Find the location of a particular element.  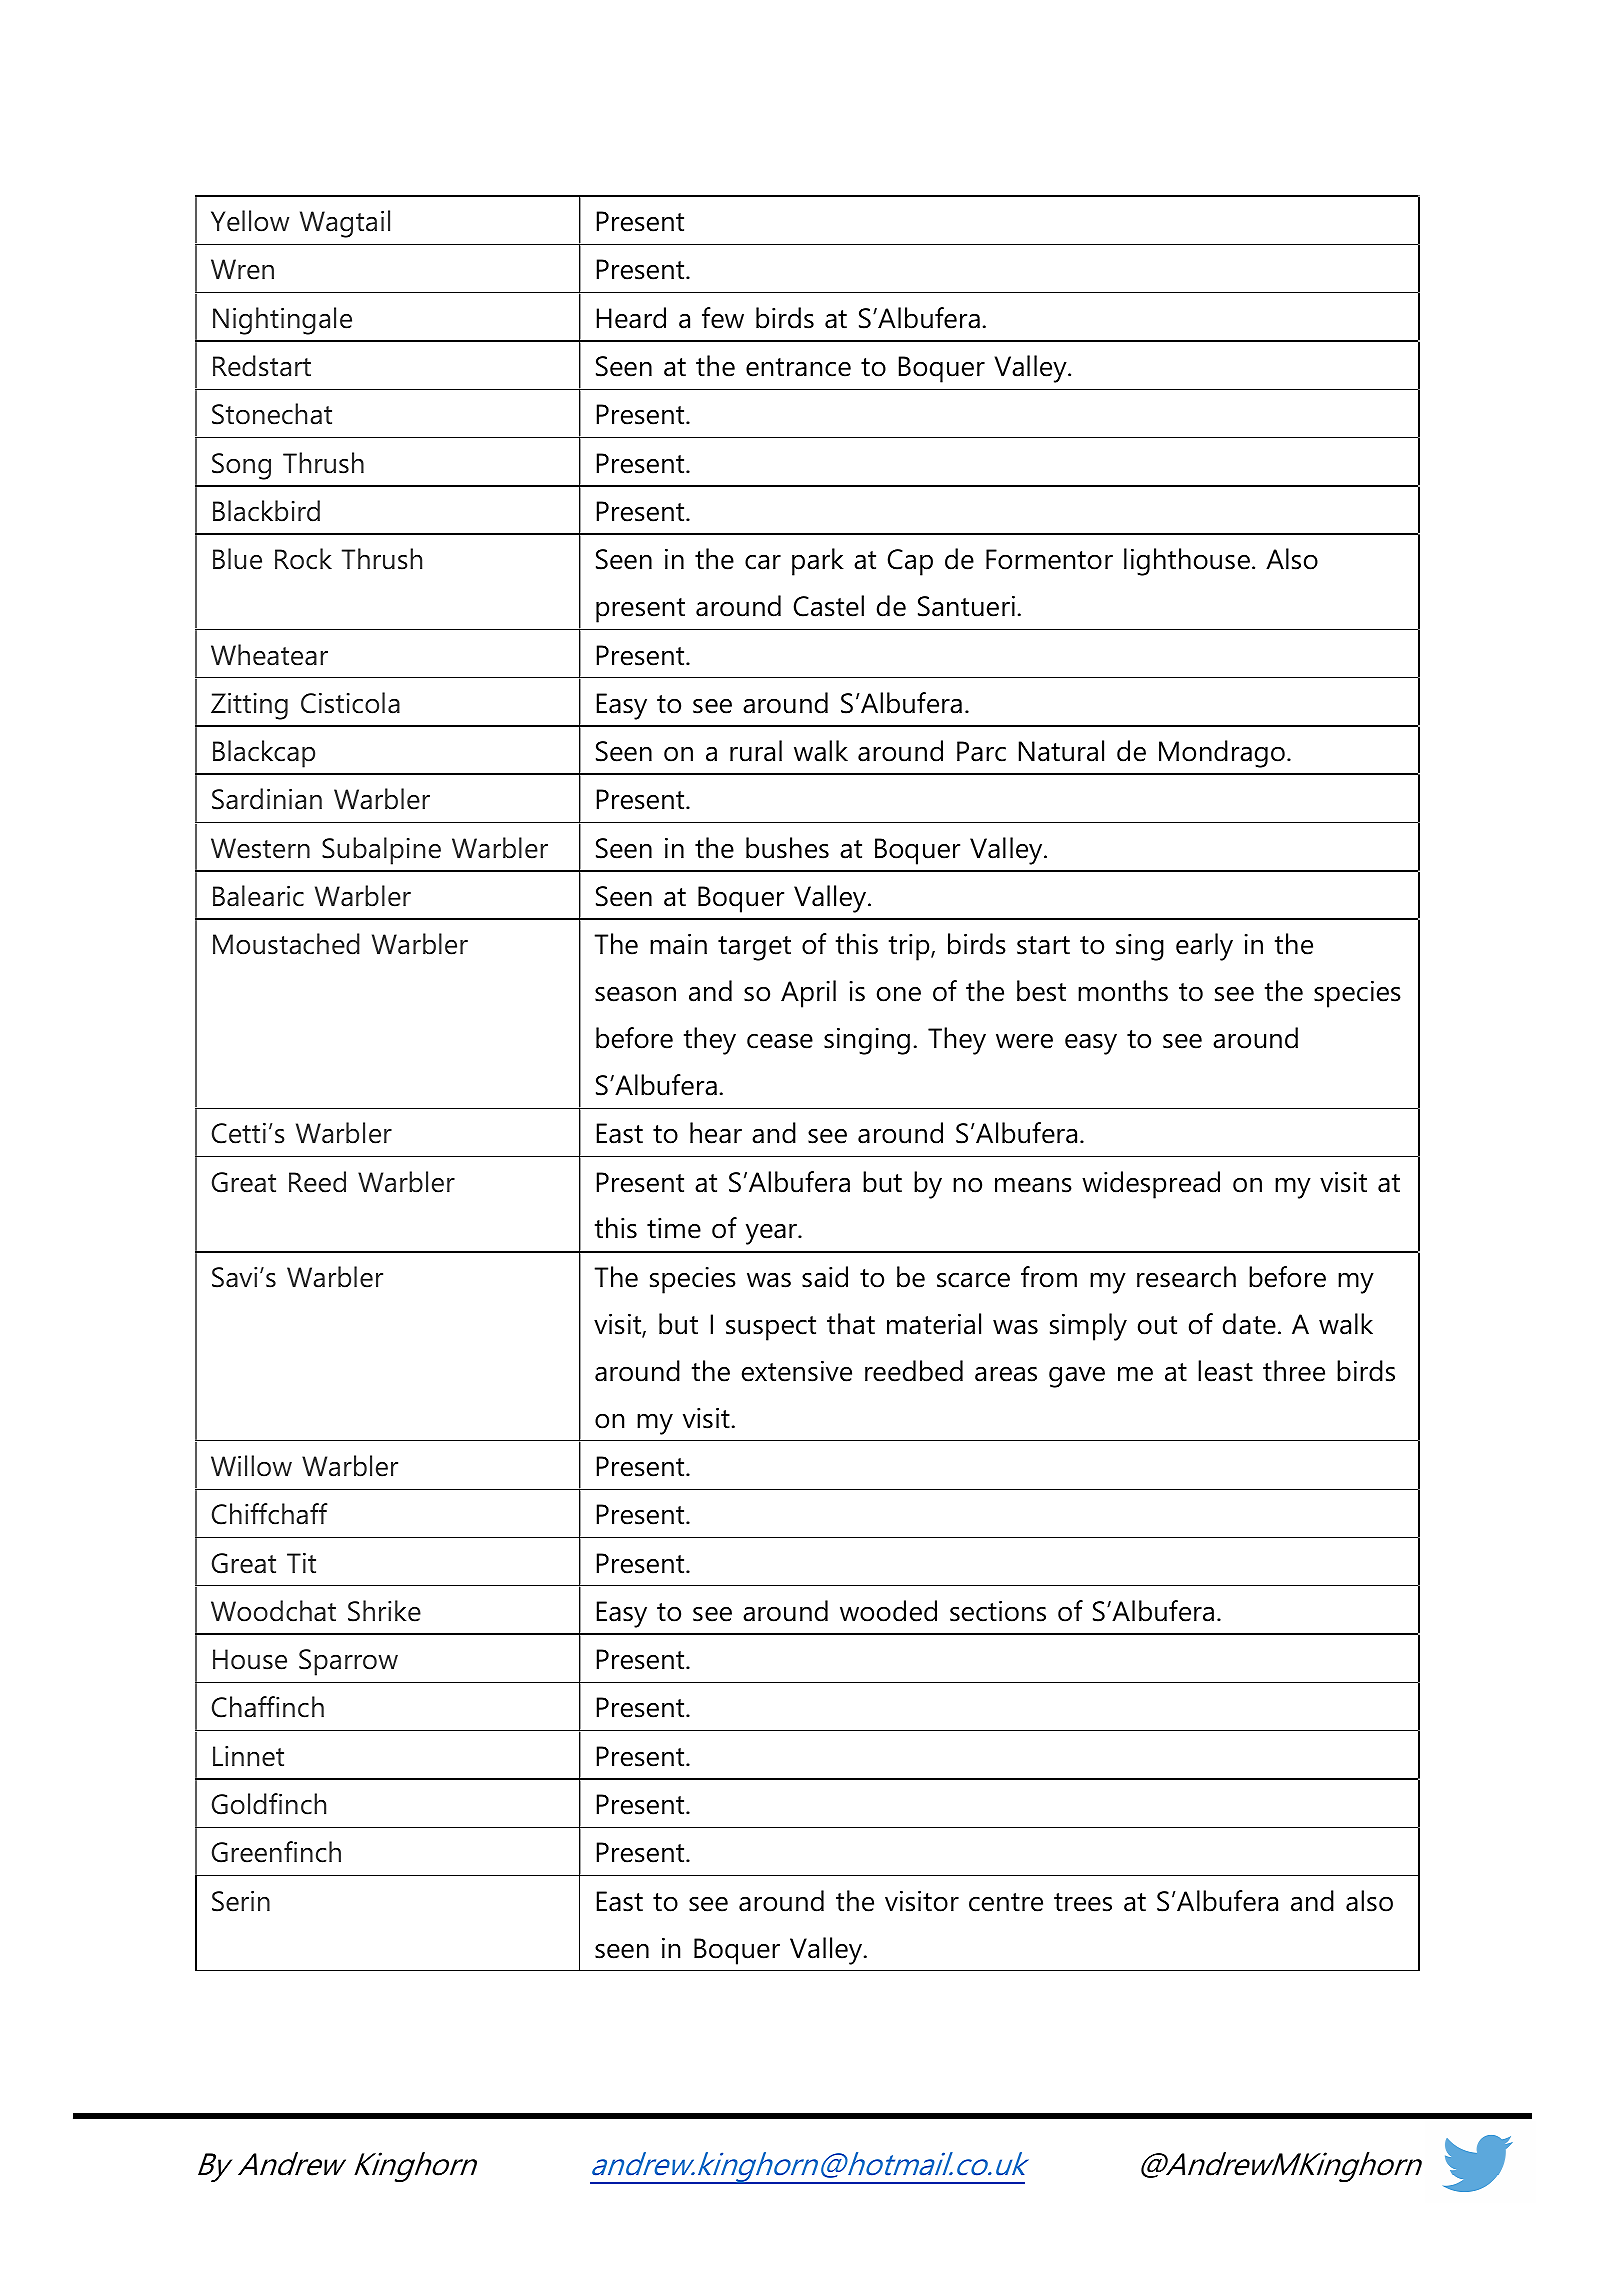

entrance is located at coordinates (798, 367).
